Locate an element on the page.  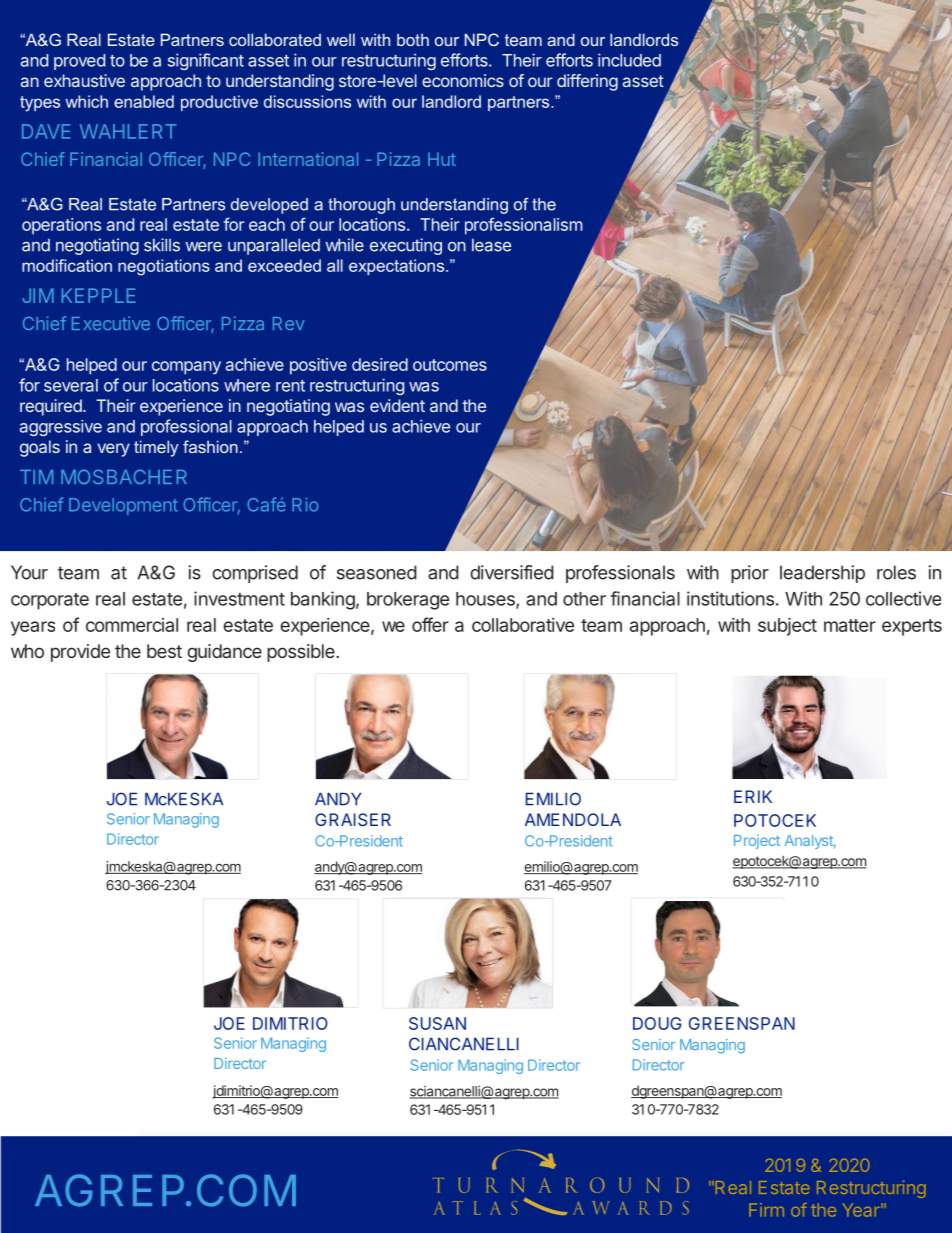
Firm is located at coordinates (766, 1209).
